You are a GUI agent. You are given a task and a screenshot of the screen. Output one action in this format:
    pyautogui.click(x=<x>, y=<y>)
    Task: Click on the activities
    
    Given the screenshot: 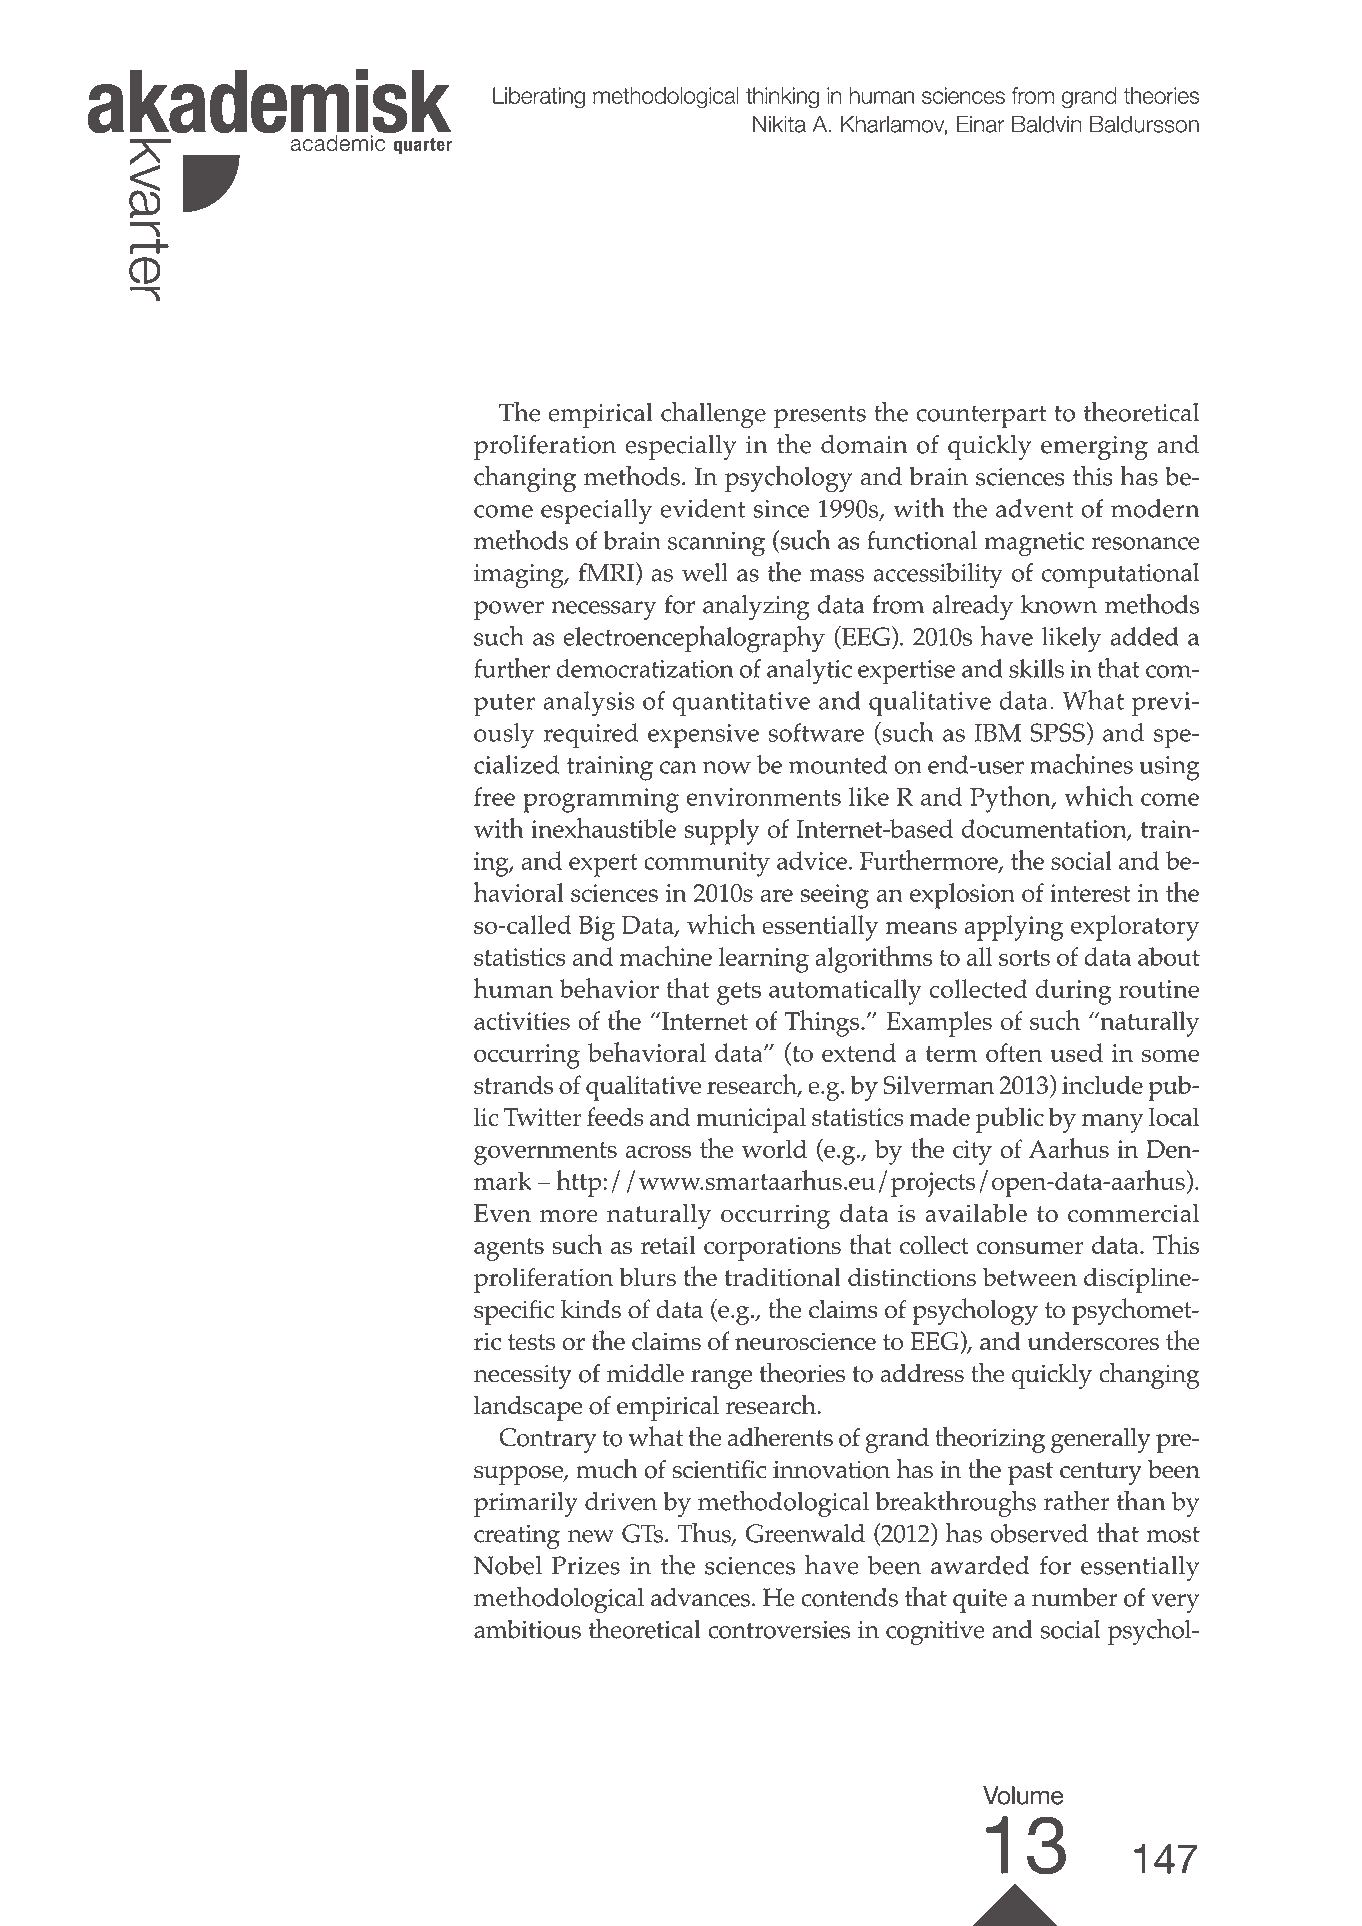 What is the action you would take?
    pyautogui.click(x=522, y=1021)
